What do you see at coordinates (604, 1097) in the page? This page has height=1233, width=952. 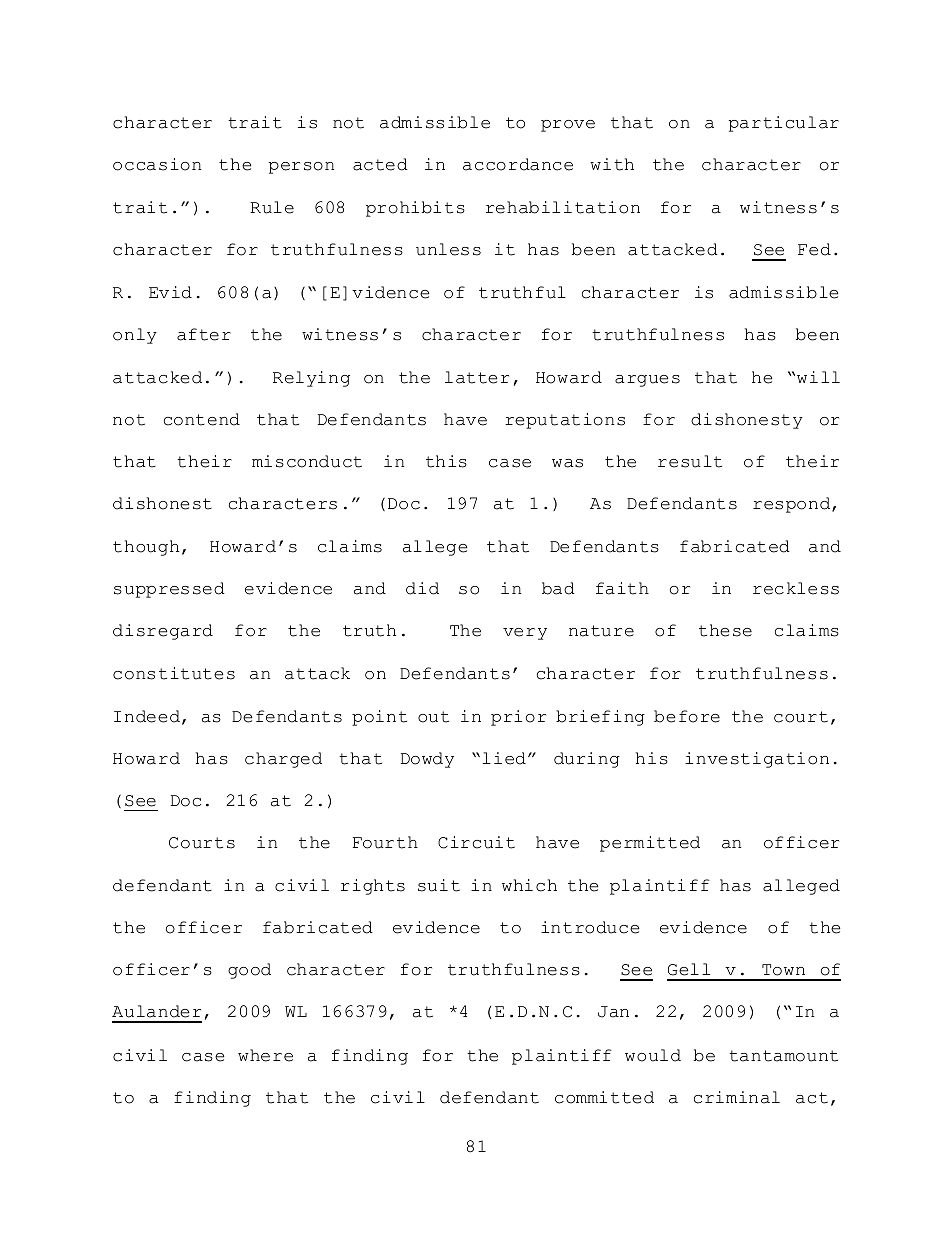 I see `committed` at bounding box center [604, 1097].
